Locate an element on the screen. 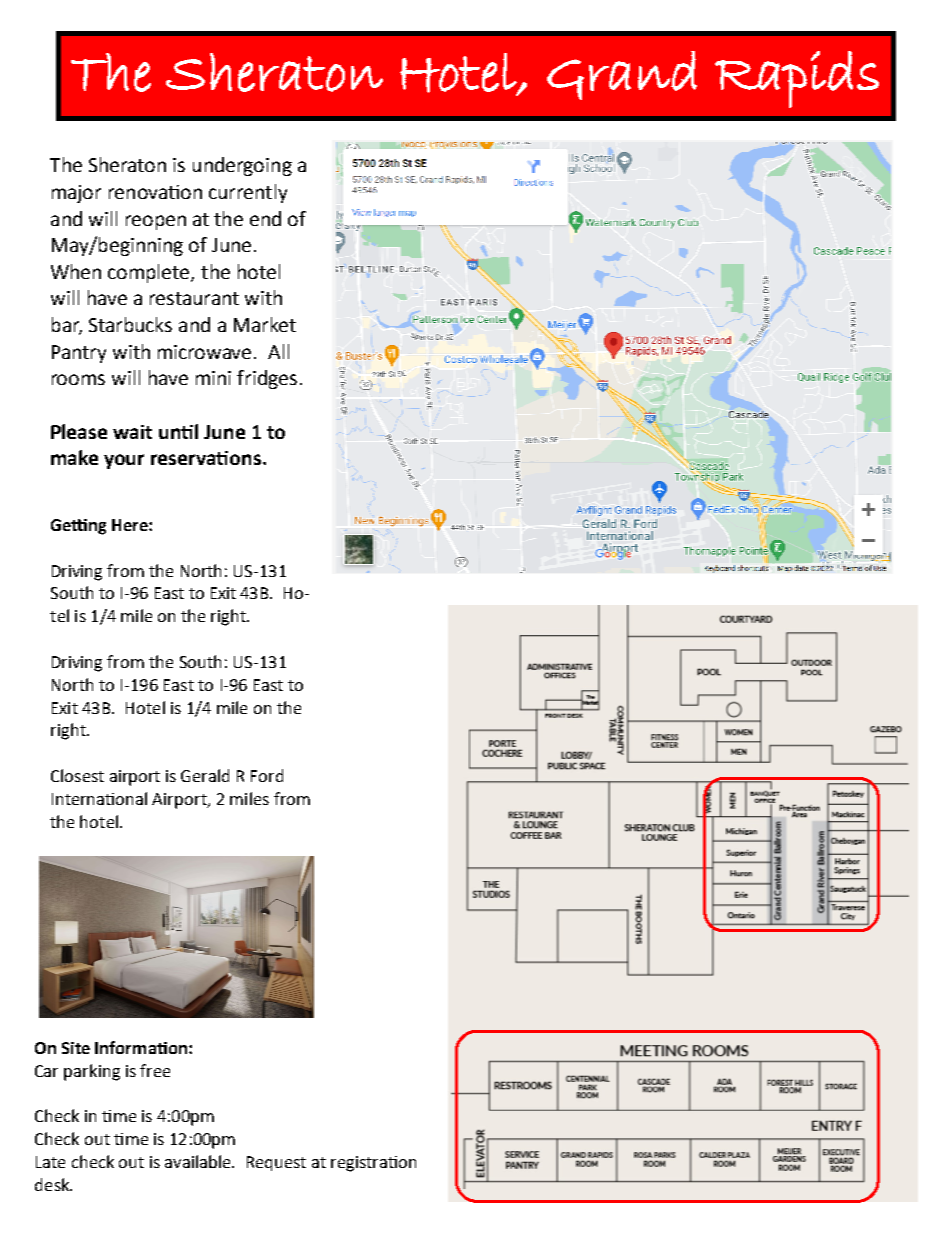 The height and width of the screenshot is (1233, 952). your is located at coordinates (124, 461).
